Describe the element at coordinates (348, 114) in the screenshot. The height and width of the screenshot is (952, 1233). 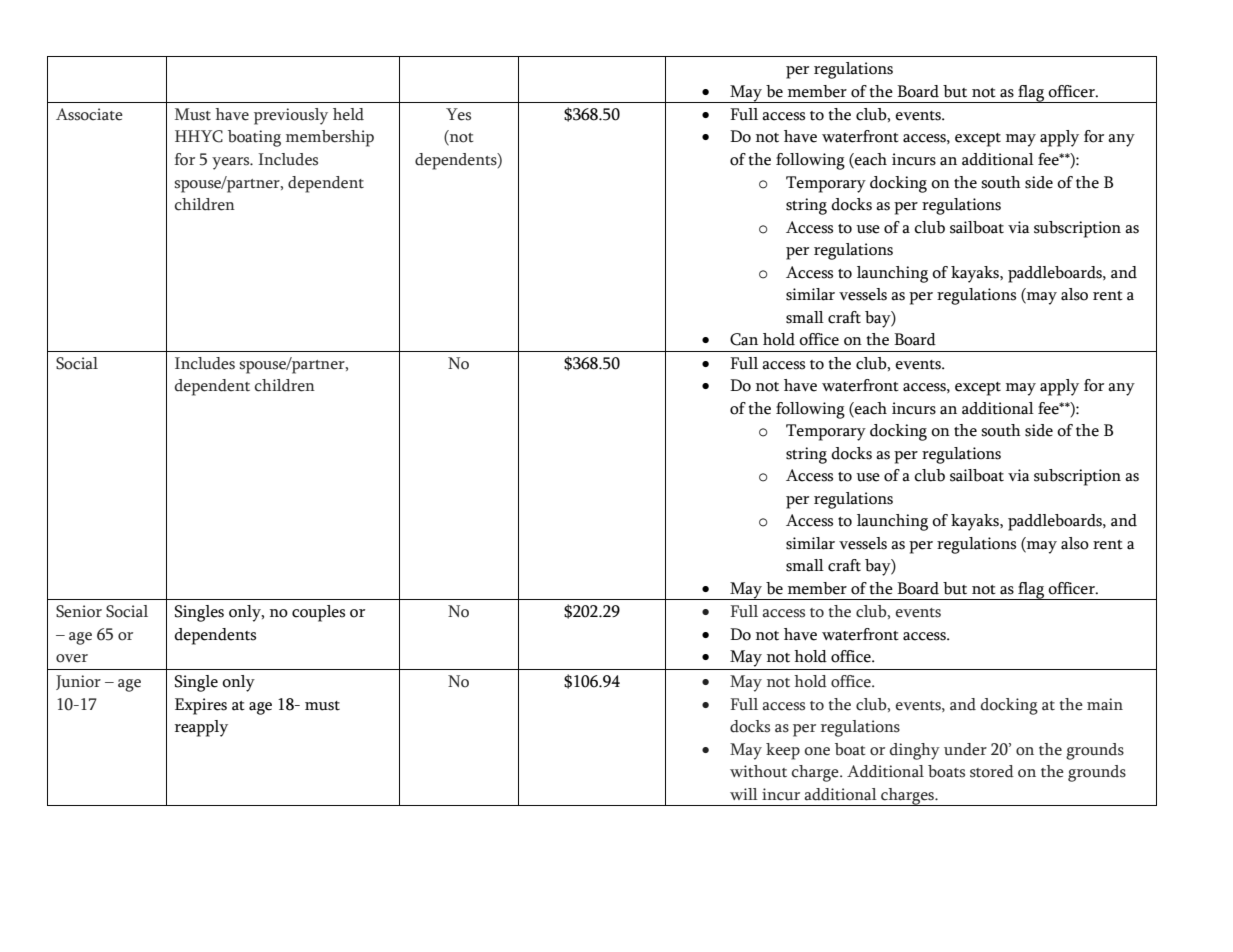
I see `held` at that location.
